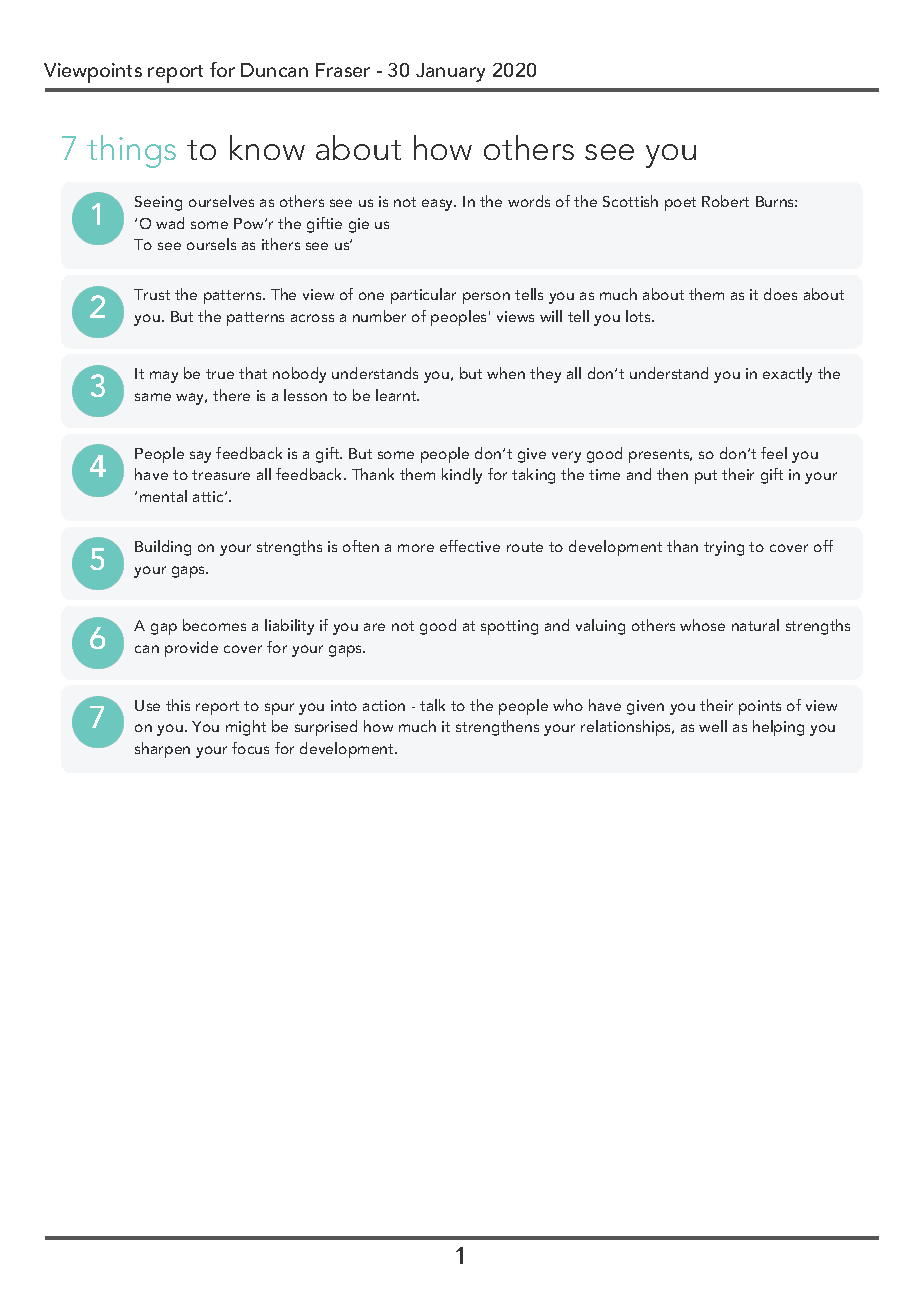 This page has width=924, height=1303. Describe the element at coordinates (486, 298) in the page. I see `person` at that location.
